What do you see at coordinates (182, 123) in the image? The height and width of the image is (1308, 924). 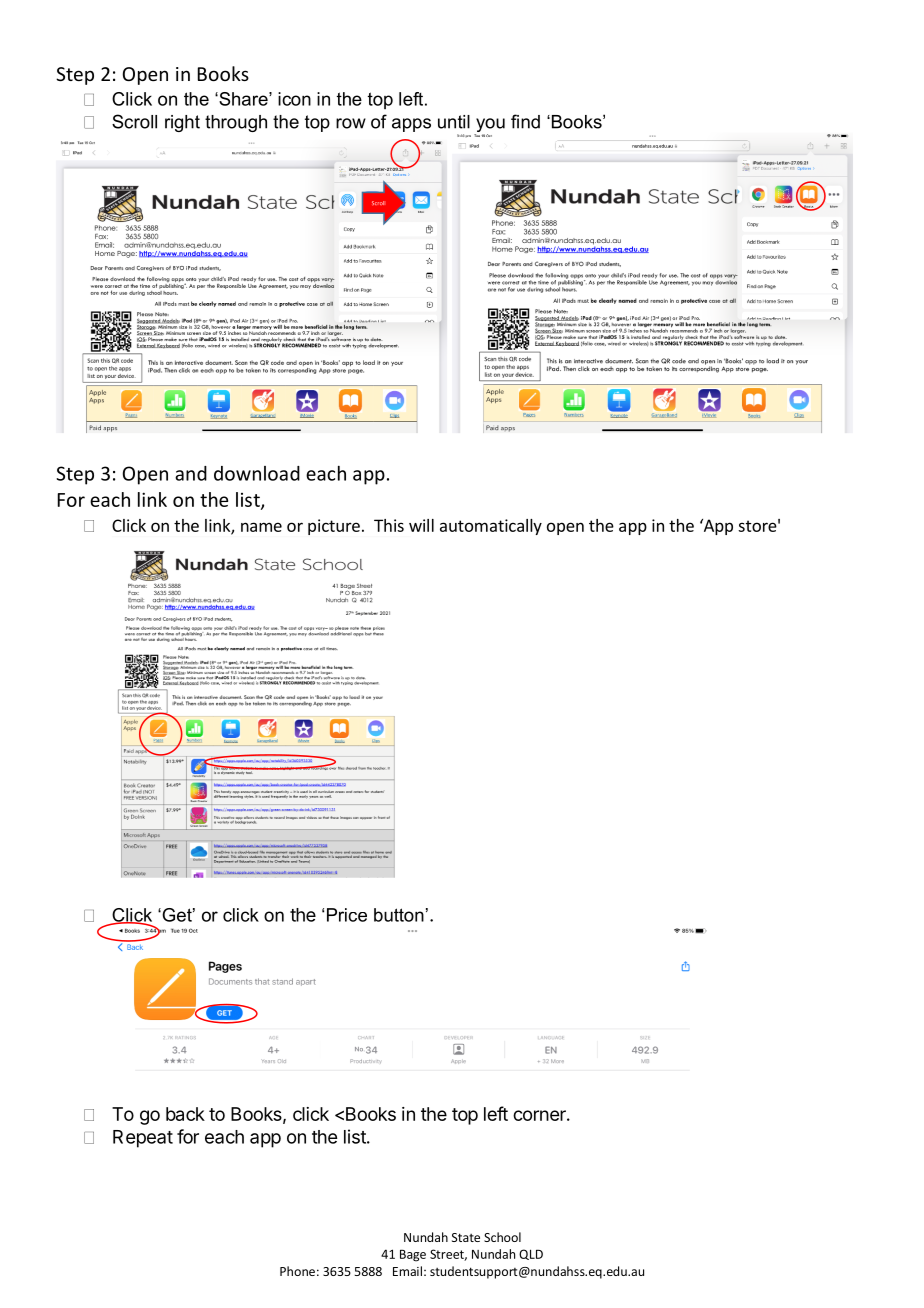 I see `right` at bounding box center [182, 123].
